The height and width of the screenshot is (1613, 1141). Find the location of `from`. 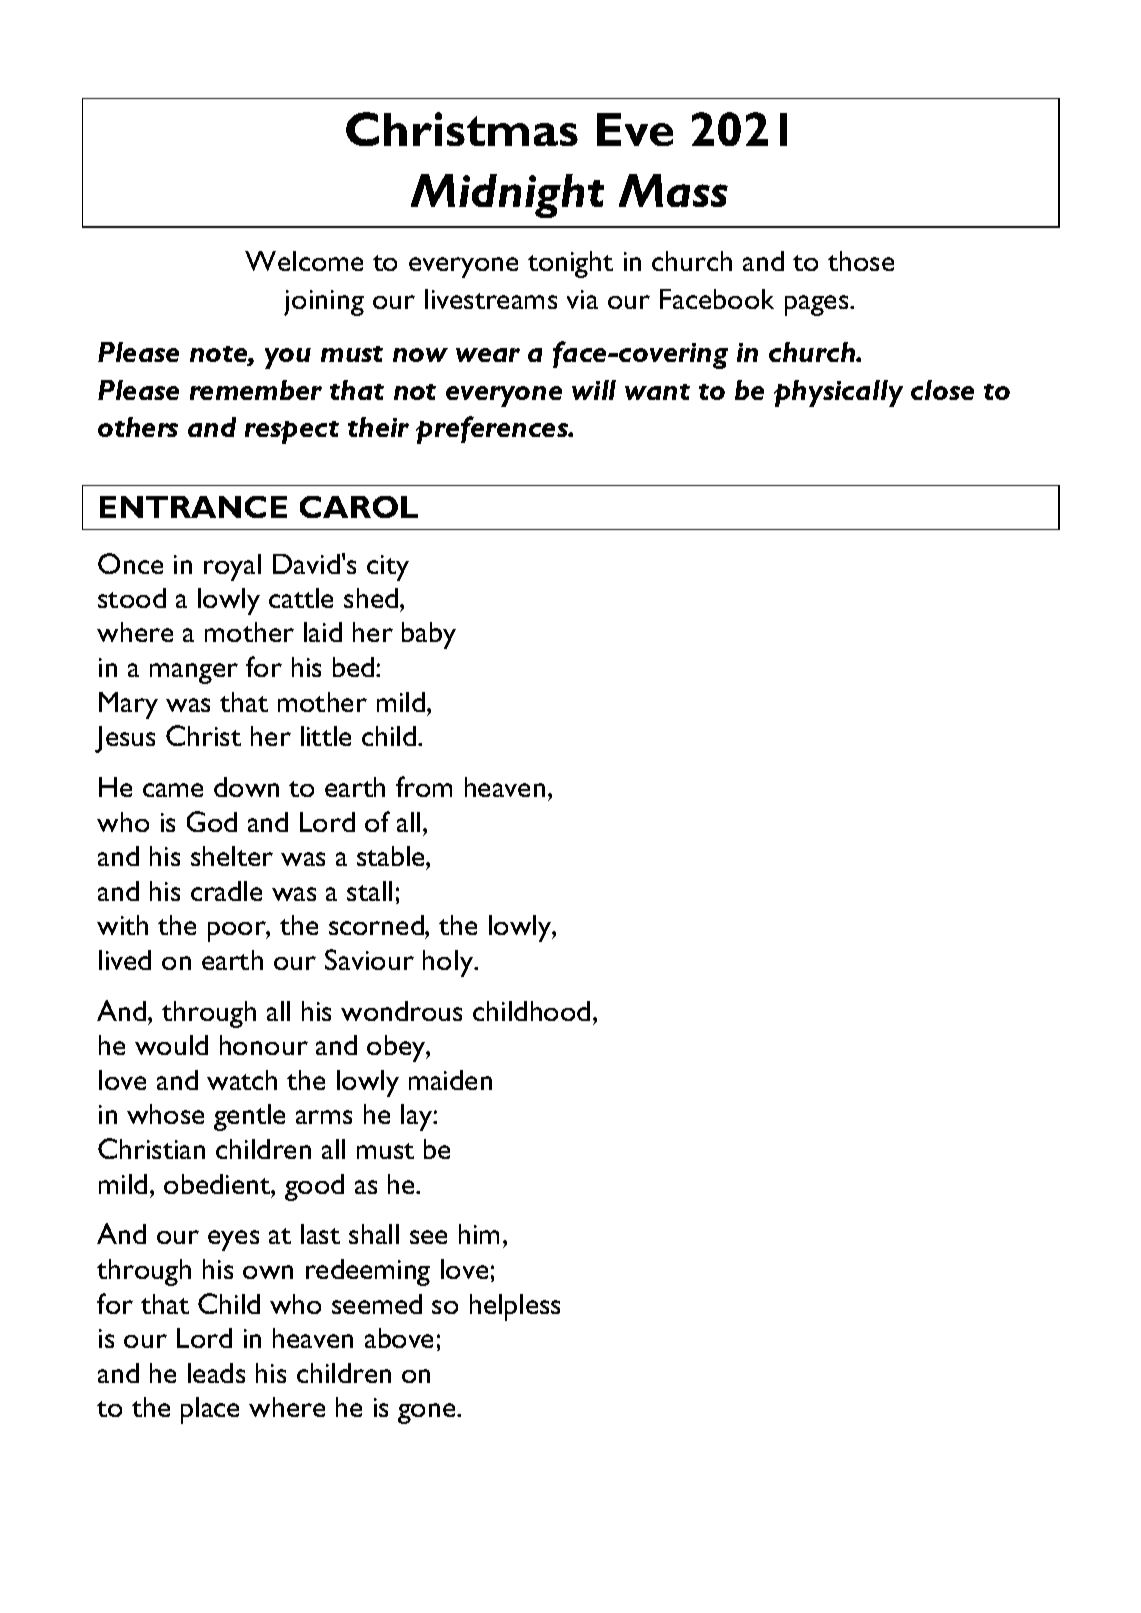

from is located at coordinates (424, 786).
